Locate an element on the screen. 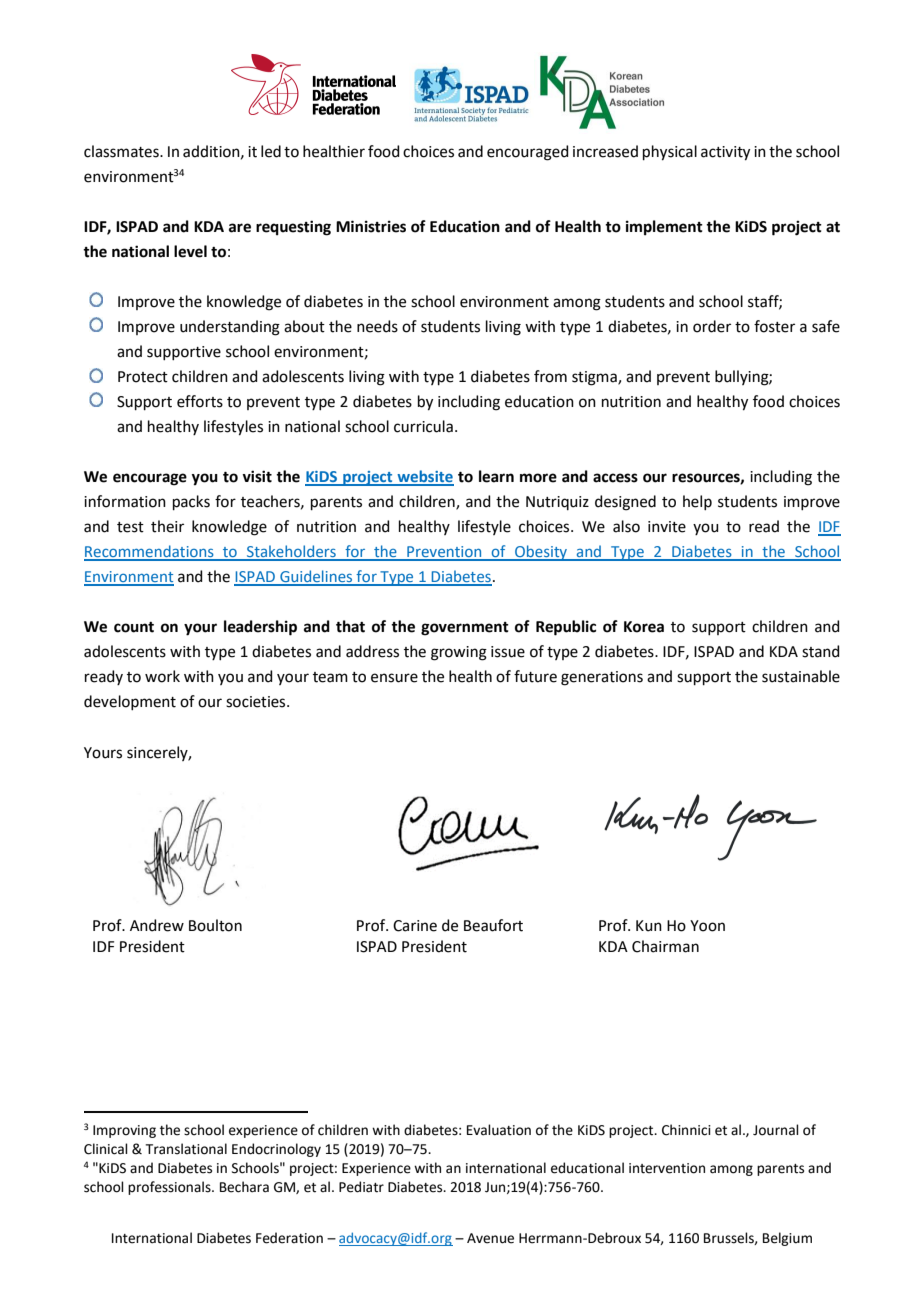  work is located at coordinates (162, 676).
